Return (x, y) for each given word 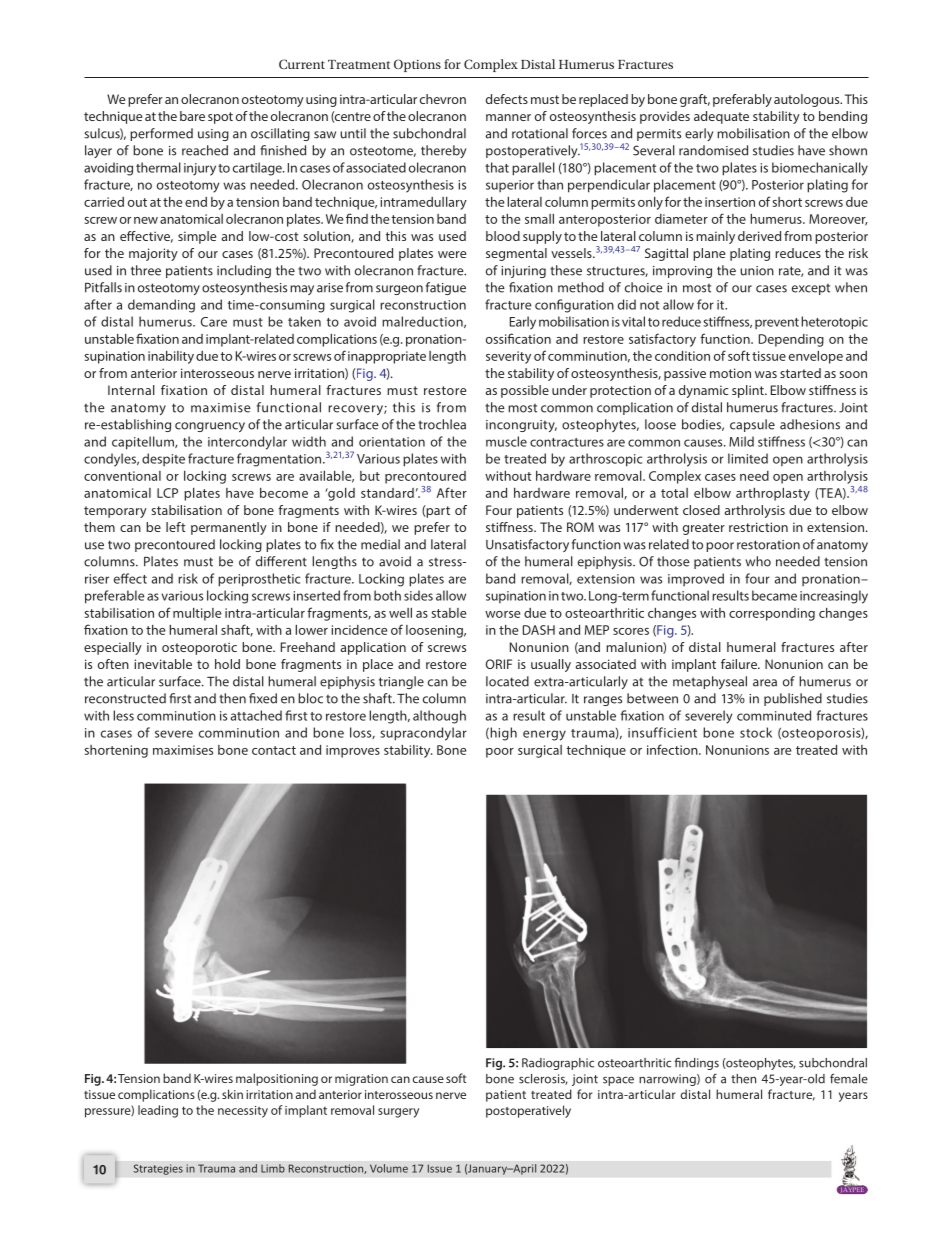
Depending (791, 340)
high (502, 734)
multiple (197, 614)
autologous (808, 100)
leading (158, 1111)
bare (192, 116)
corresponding (772, 614)
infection (673, 749)
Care (214, 322)
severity (508, 357)
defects (507, 99)
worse (502, 614)
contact (274, 750)
